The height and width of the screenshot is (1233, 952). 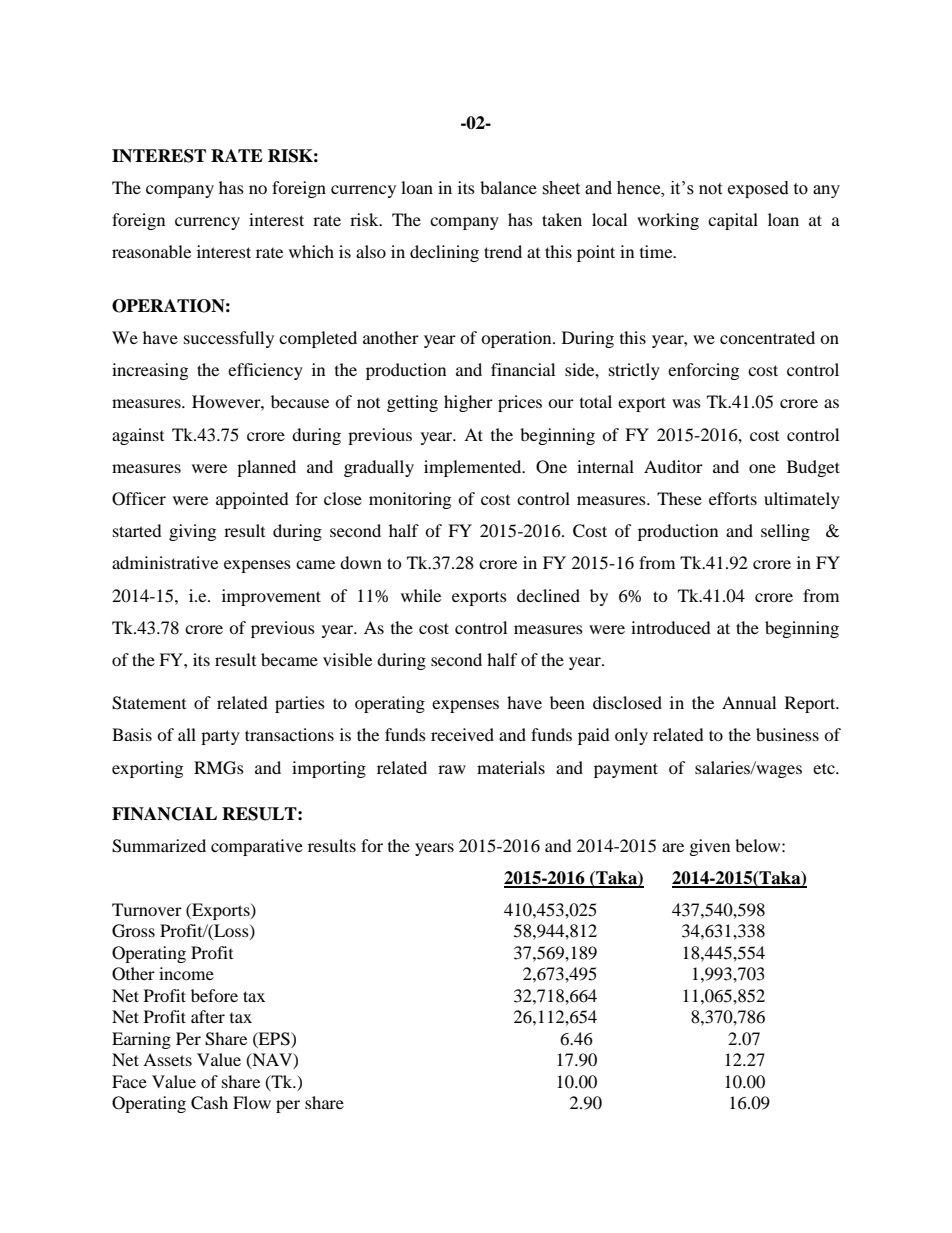 I want to click on given, so click(x=710, y=847).
